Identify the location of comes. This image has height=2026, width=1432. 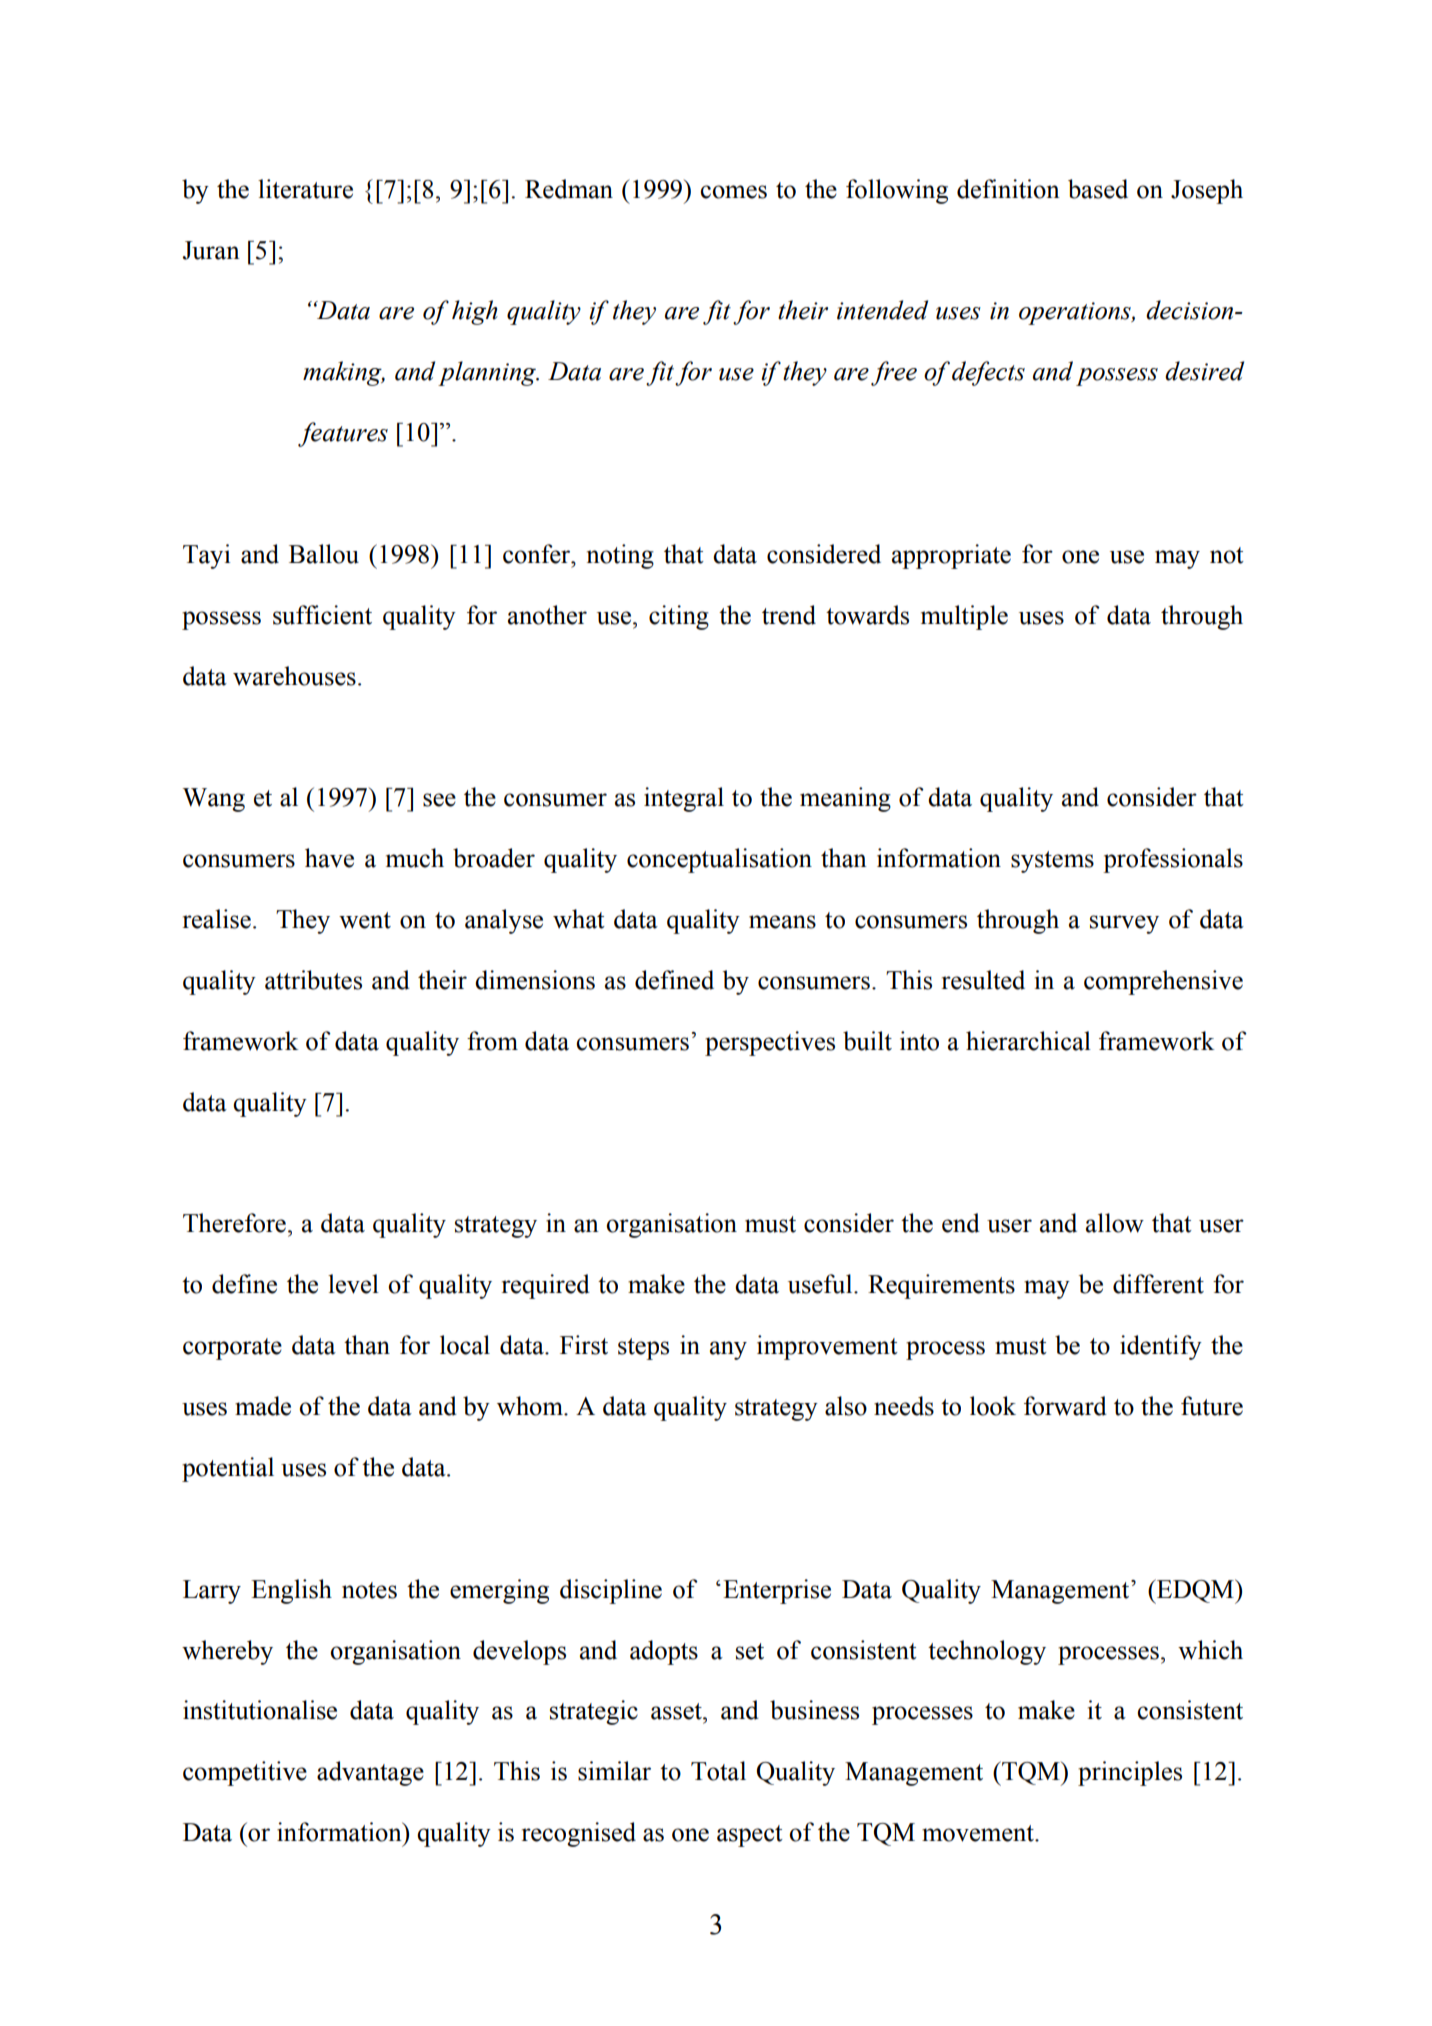
(733, 192).
